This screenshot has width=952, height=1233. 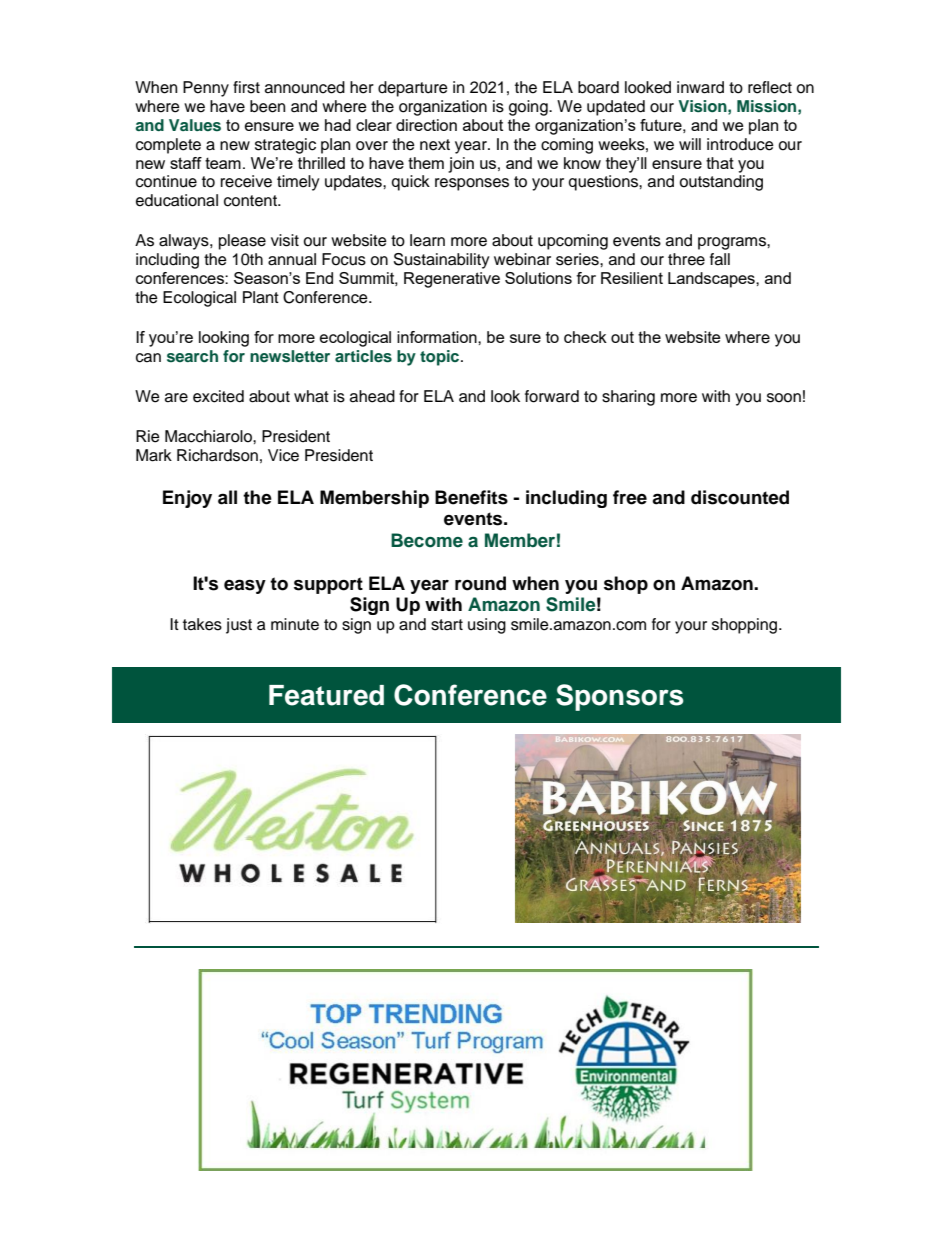 I want to click on Penny, so click(x=206, y=89).
